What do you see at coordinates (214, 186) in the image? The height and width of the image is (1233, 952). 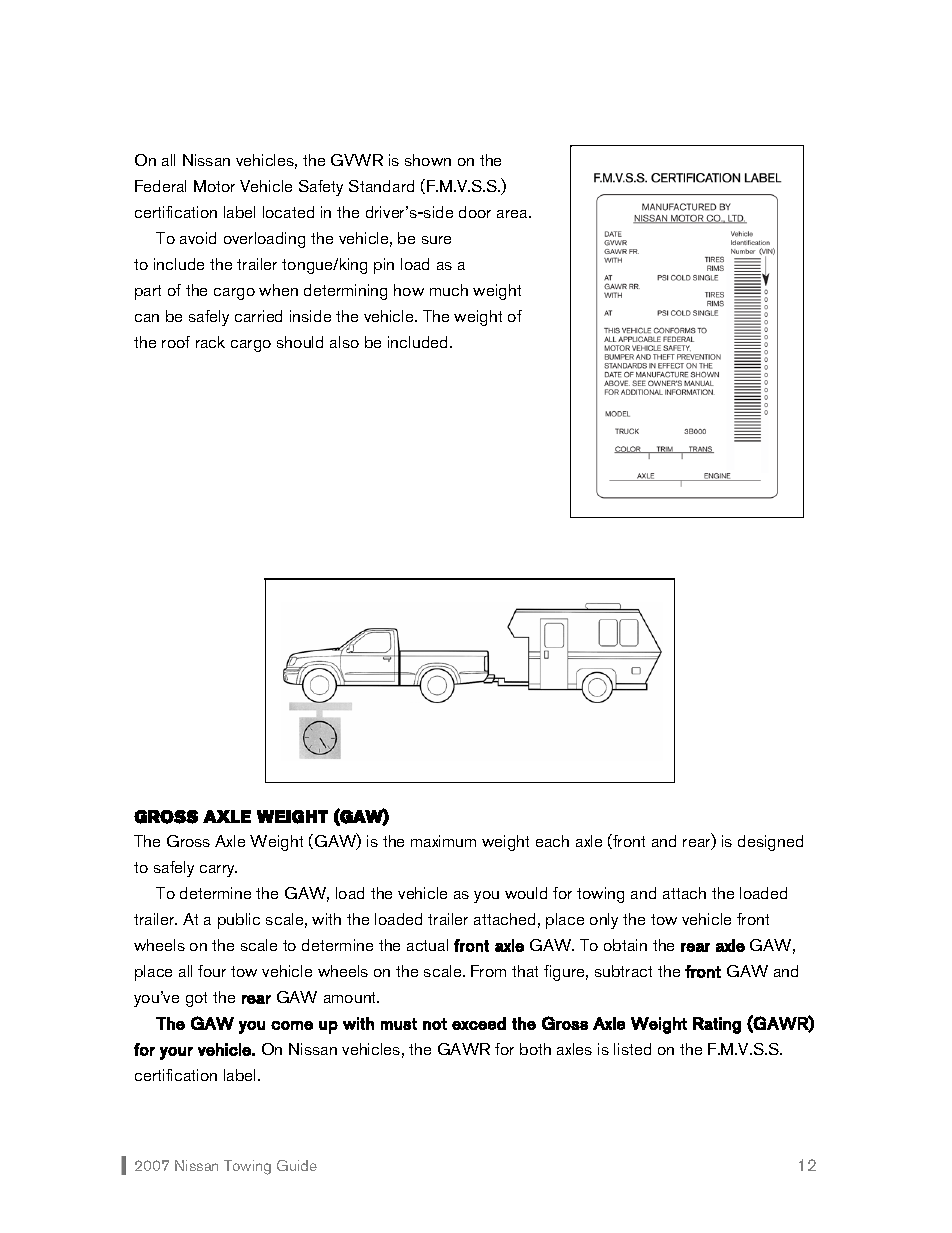 I see `Motor` at bounding box center [214, 186].
